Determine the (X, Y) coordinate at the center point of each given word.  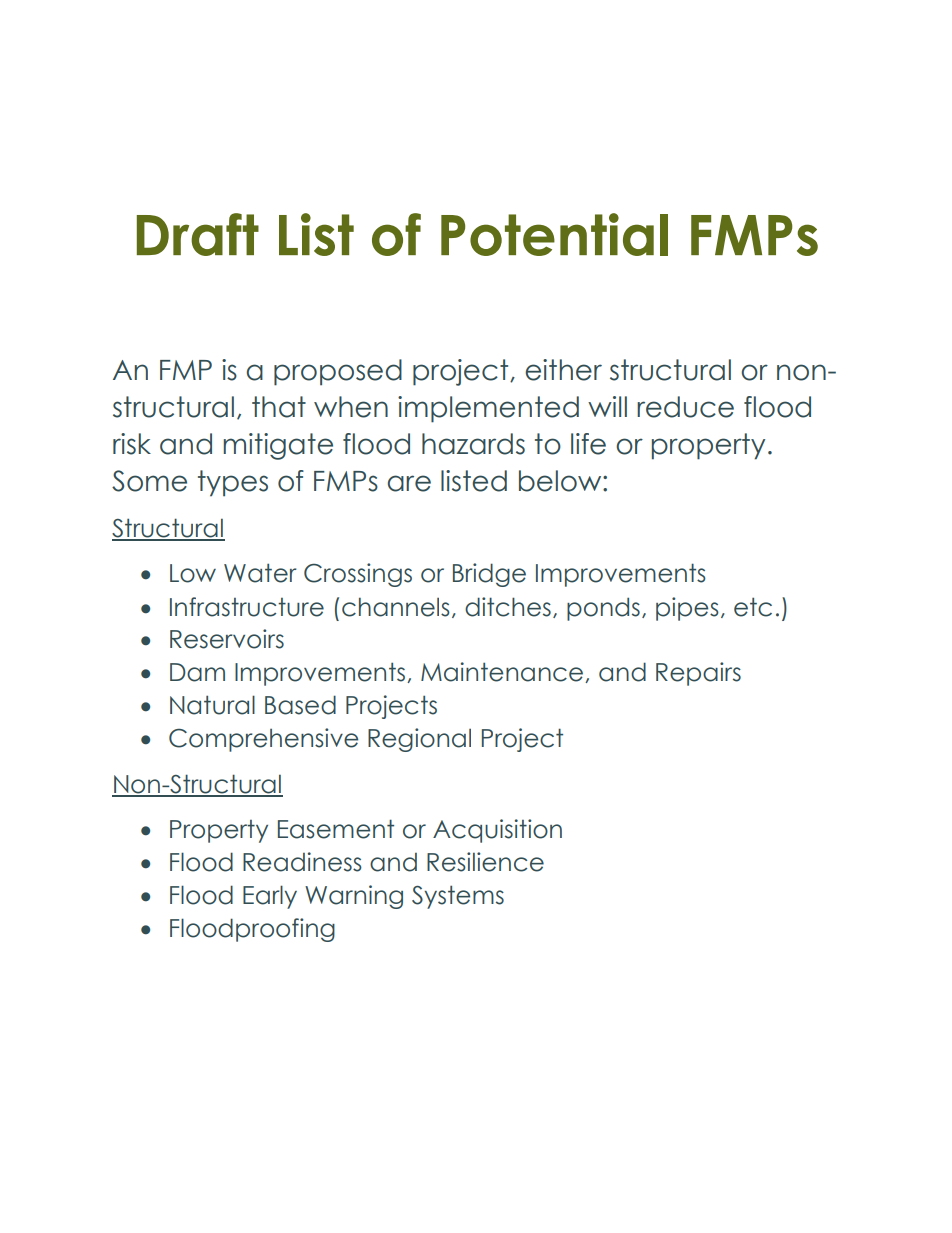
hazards (473, 444)
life (588, 444)
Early (270, 897)
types (233, 483)
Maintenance (503, 672)
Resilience (485, 862)
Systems (458, 897)
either (563, 370)
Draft (198, 234)
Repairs (698, 674)
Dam (197, 672)
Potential (554, 234)
